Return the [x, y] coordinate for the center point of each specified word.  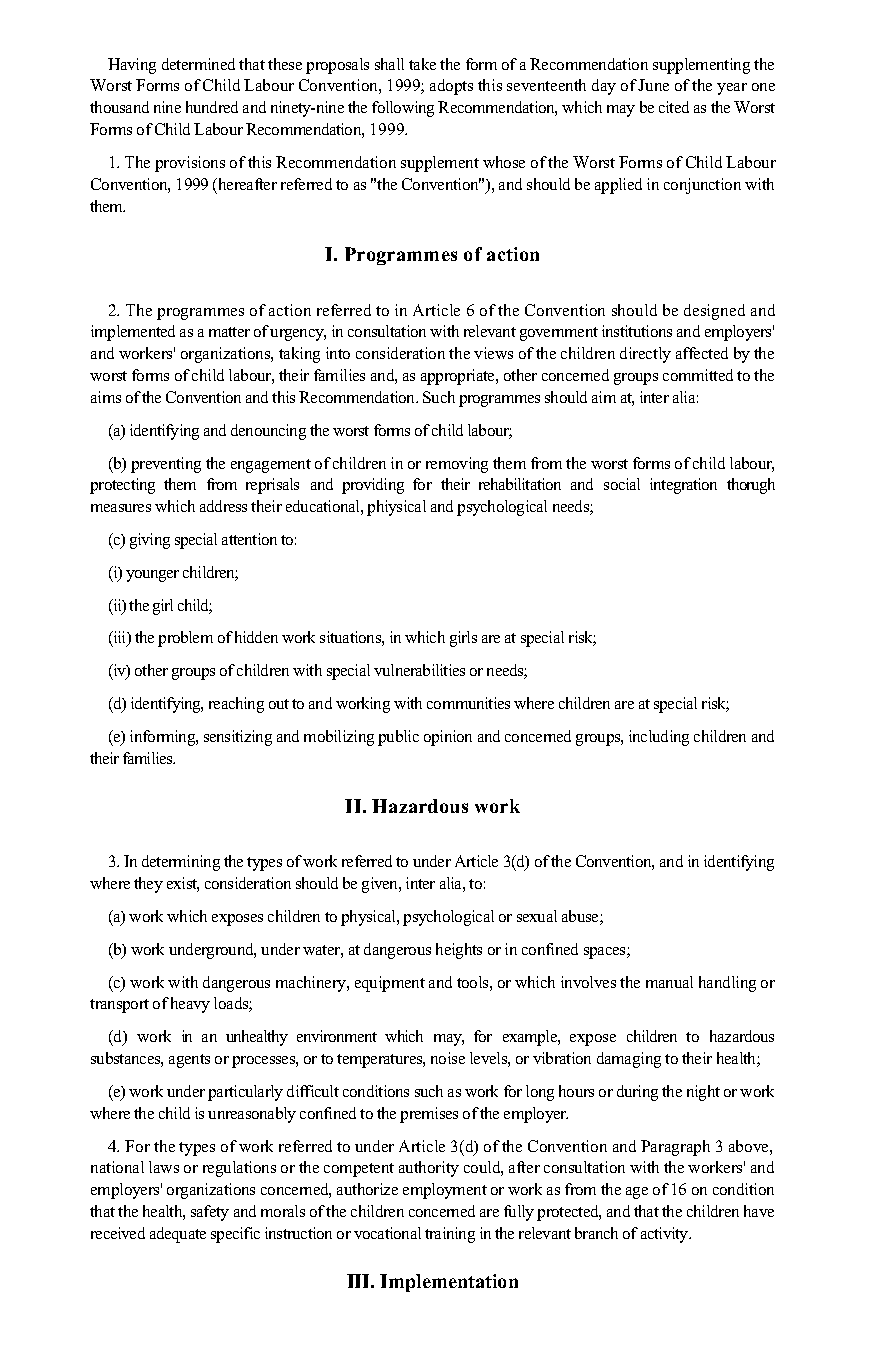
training [450, 1235]
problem [185, 639]
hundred [212, 107]
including [659, 738]
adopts [451, 87]
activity [666, 1235]
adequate [178, 1235]
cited [674, 107]
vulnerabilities [419, 670]
